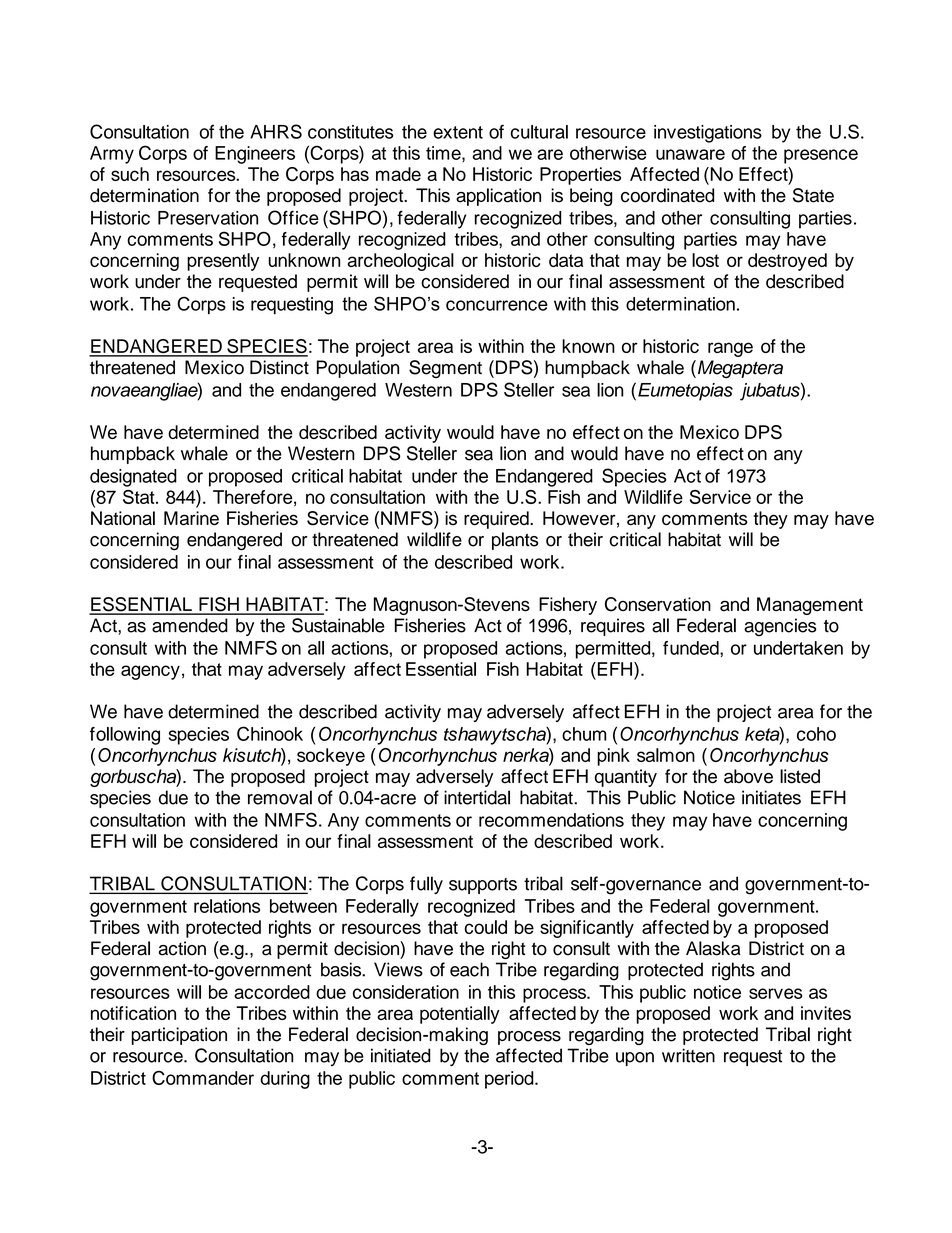 The image size is (952, 1233). I want to click on amended, so click(190, 625).
